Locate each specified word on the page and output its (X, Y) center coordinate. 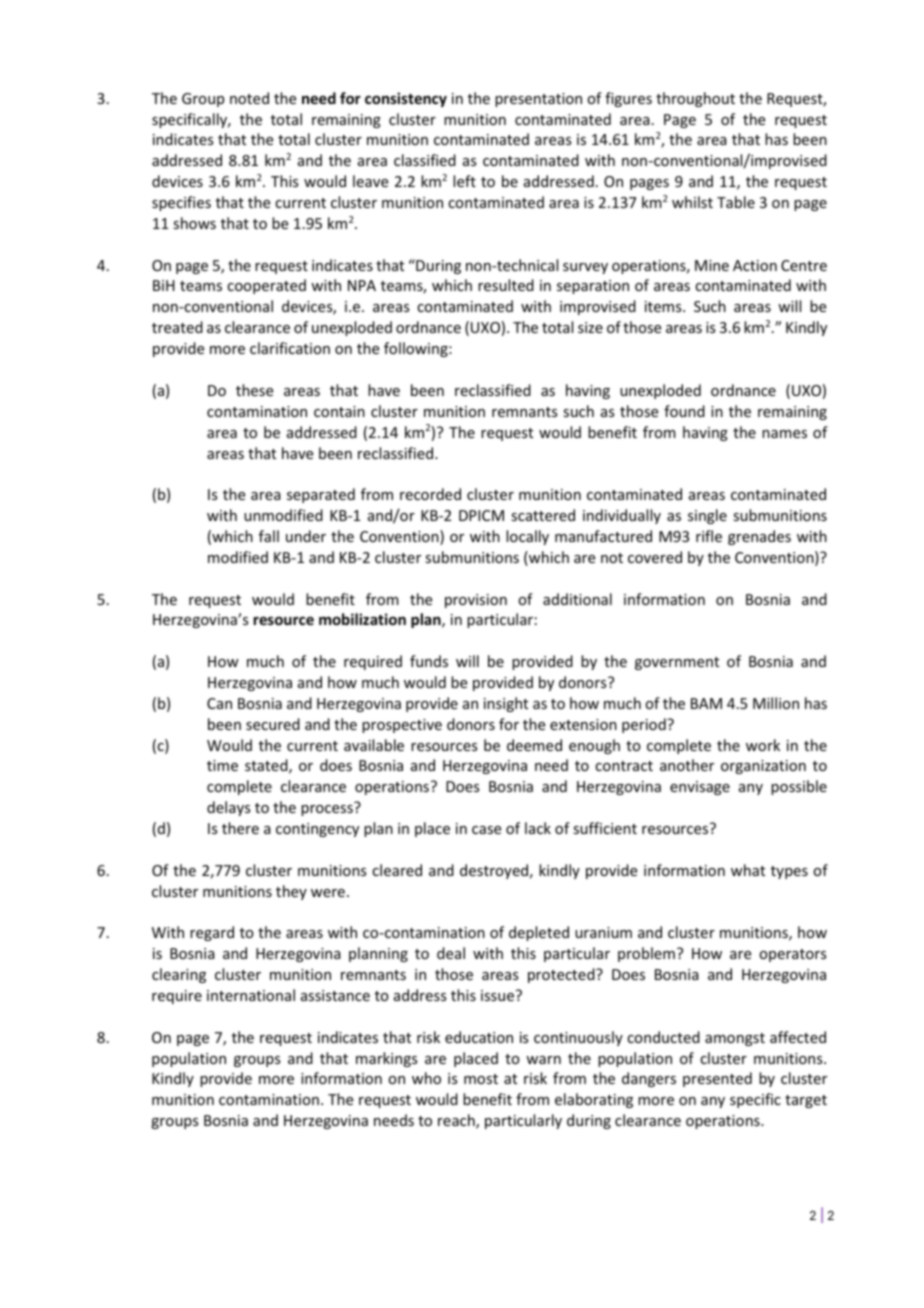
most (481, 1079)
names (784, 434)
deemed (534, 745)
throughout (695, 99)
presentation (538, 100)
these (254, 390)
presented (717, 1079)
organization (763, 767)
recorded (430, 494)
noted (249, 98)
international (251, 995)
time (222, 765)
